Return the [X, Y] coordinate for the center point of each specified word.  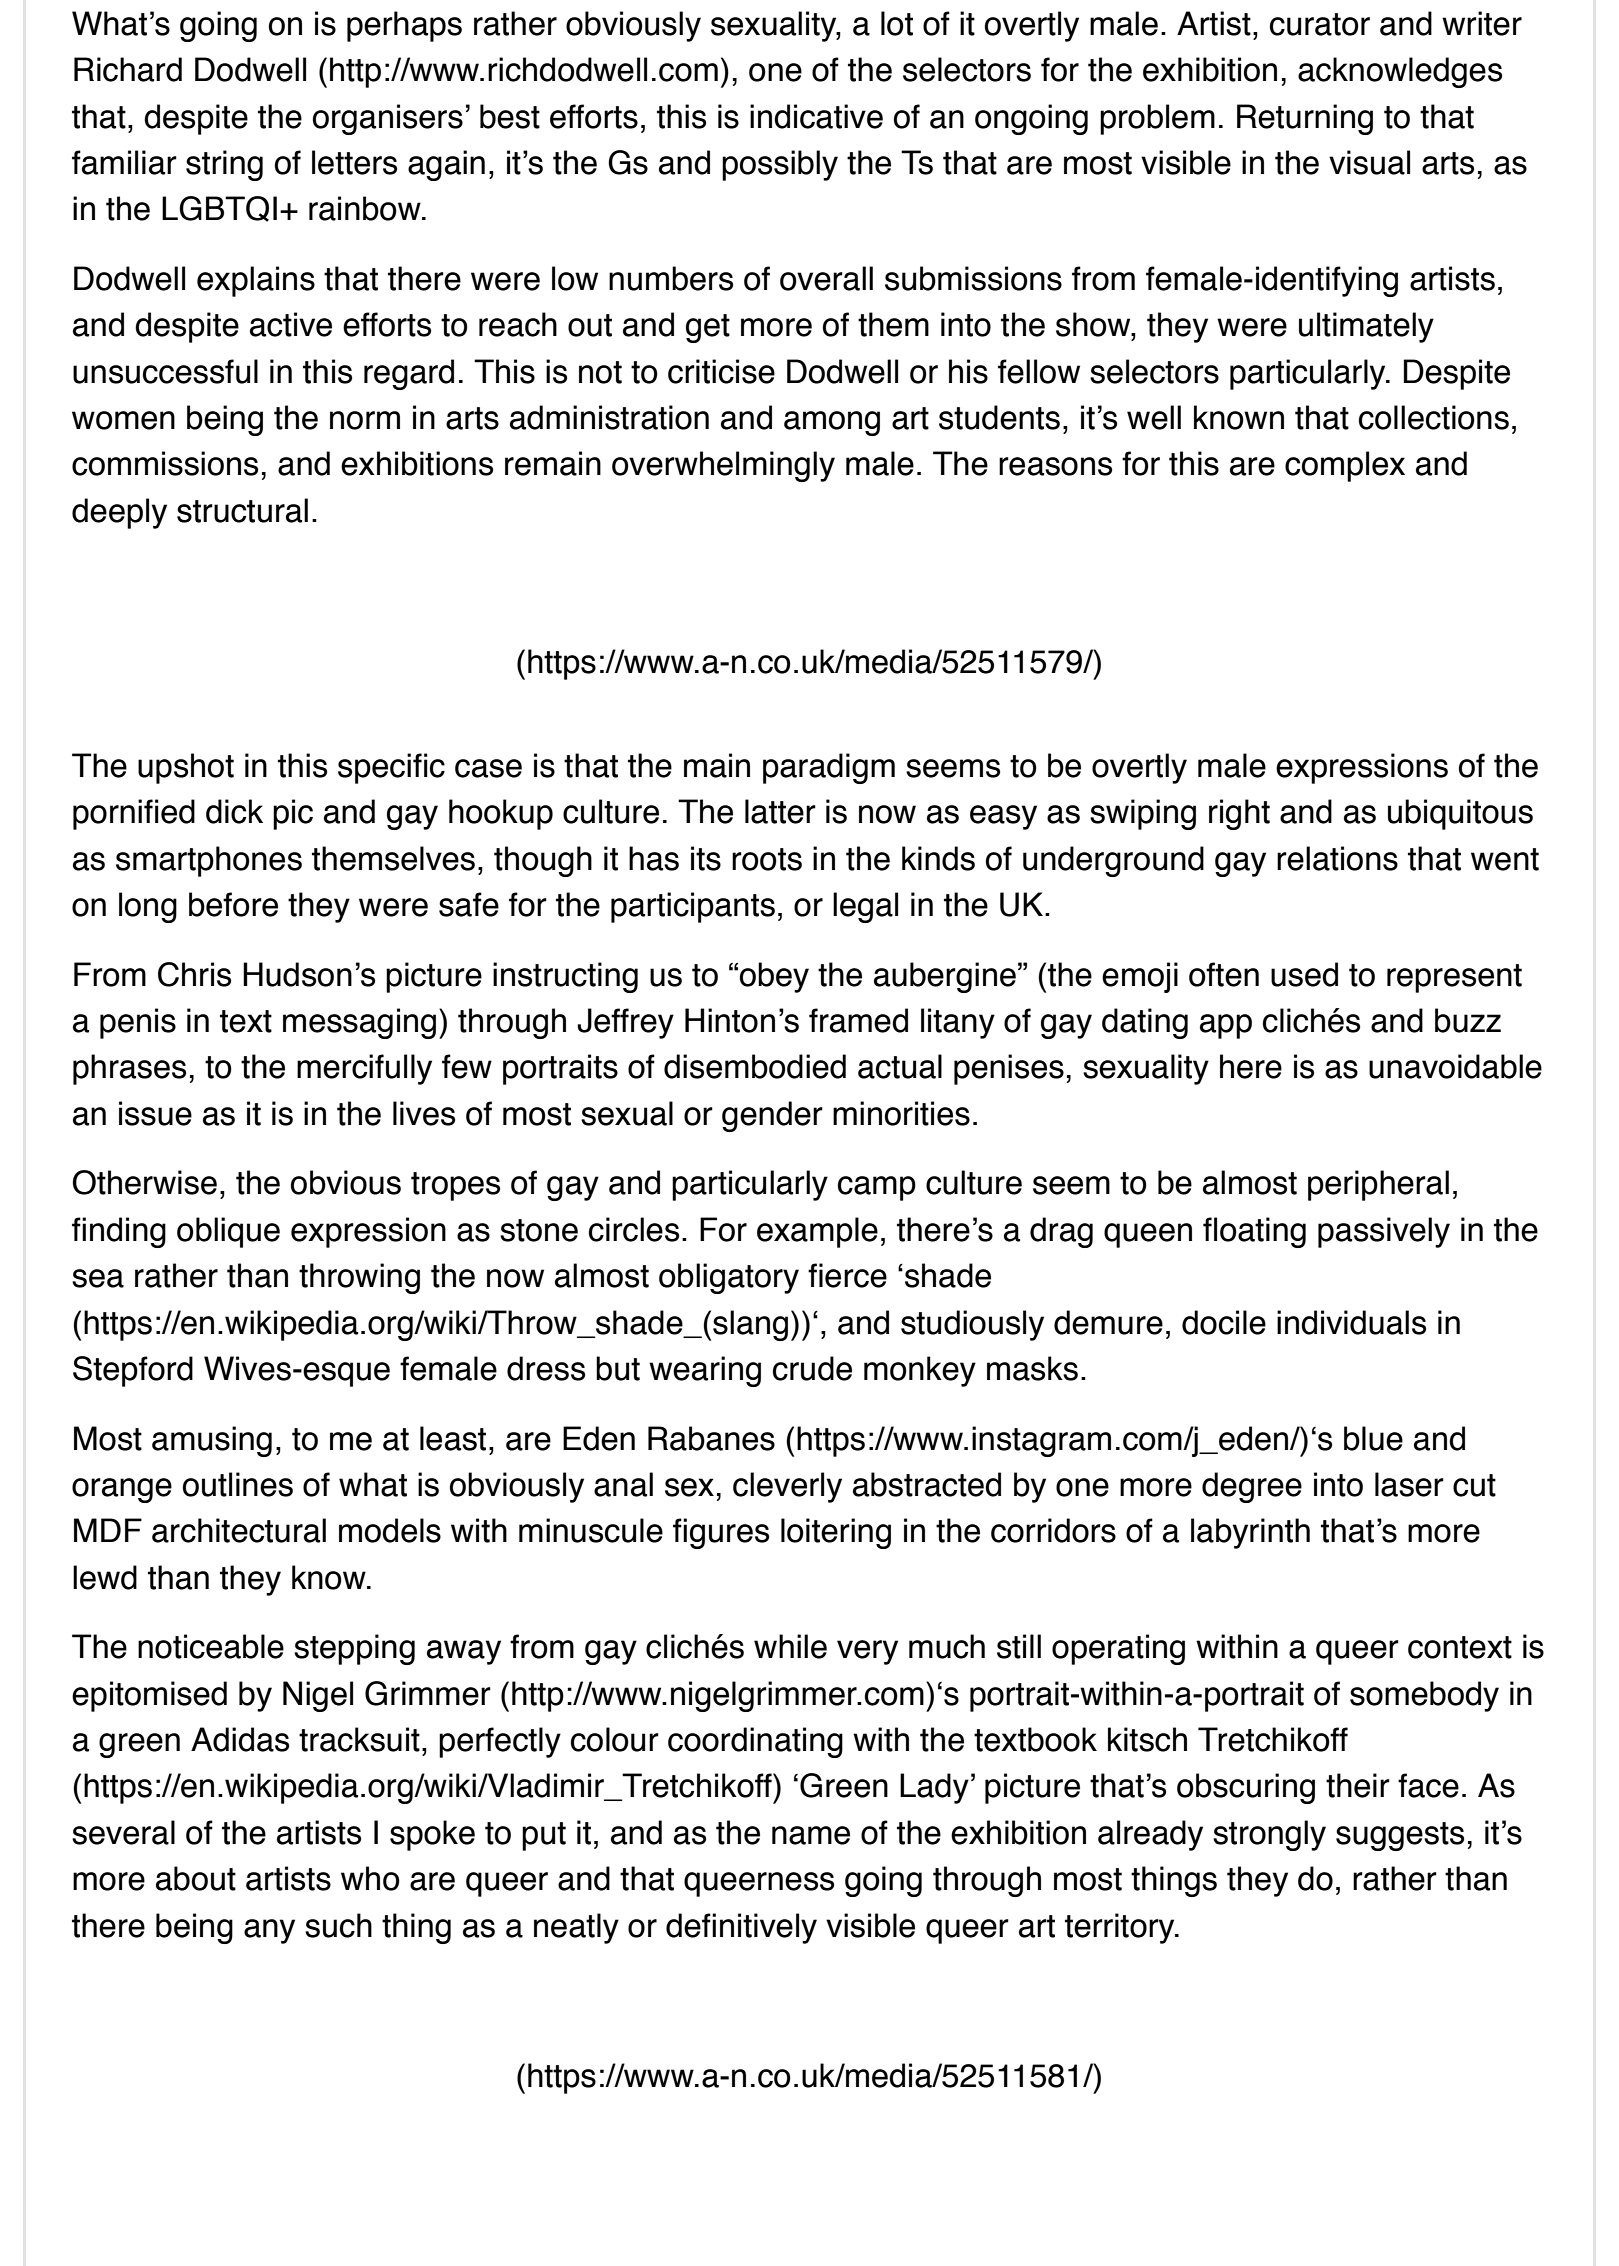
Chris [194, 974]
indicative [816, 116]
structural [242, 510]
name [811, 1835]
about [196, 1878]
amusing [212, 1441]
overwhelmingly [723, 466]
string [224, 165]
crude [812, 1368]
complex [1345, 466]
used [1304, 974]
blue [1373, 1438]
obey [774, 977]
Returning [1305, 119]
